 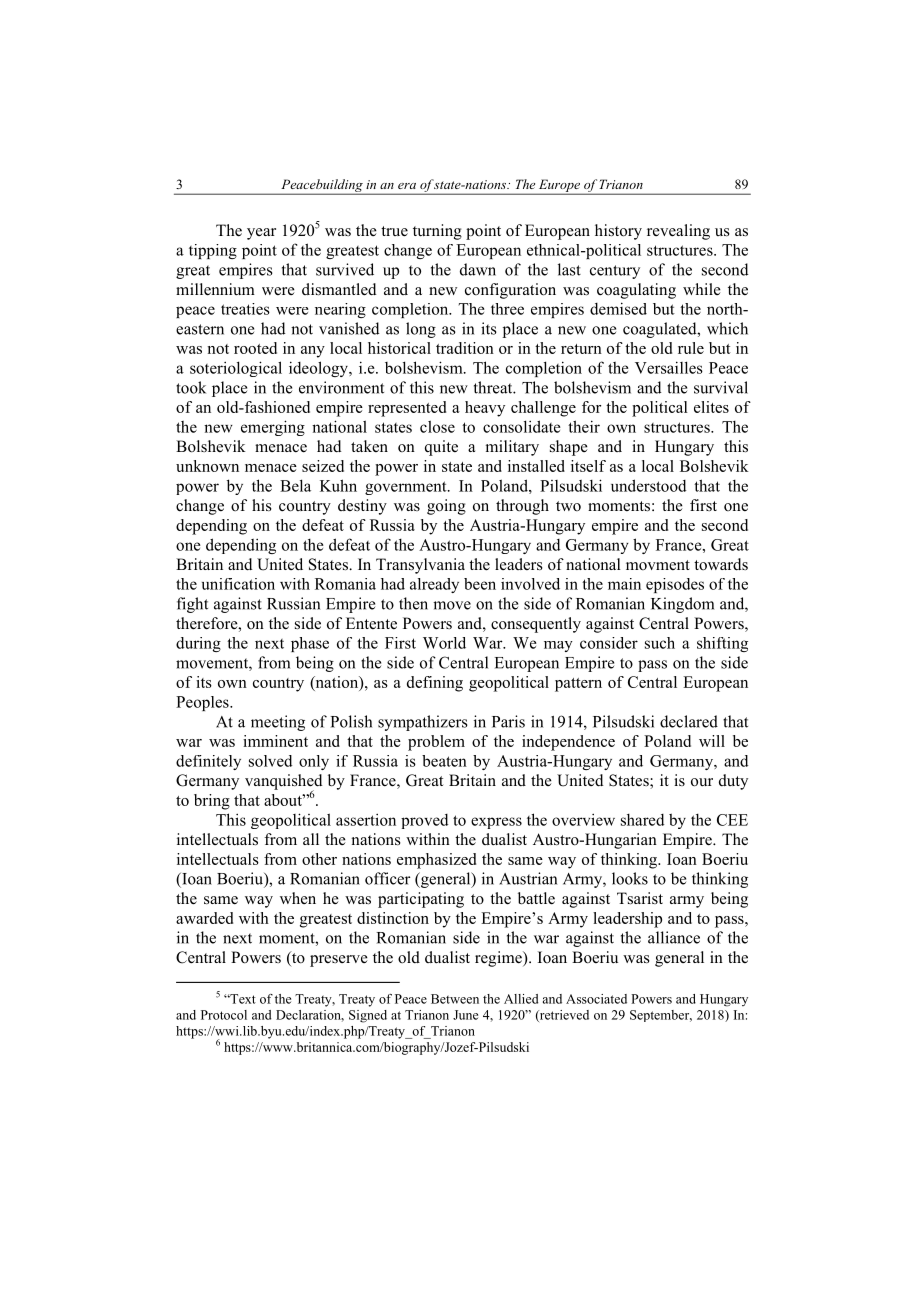 I want to click on dawn, so click(x=478, y=269).
